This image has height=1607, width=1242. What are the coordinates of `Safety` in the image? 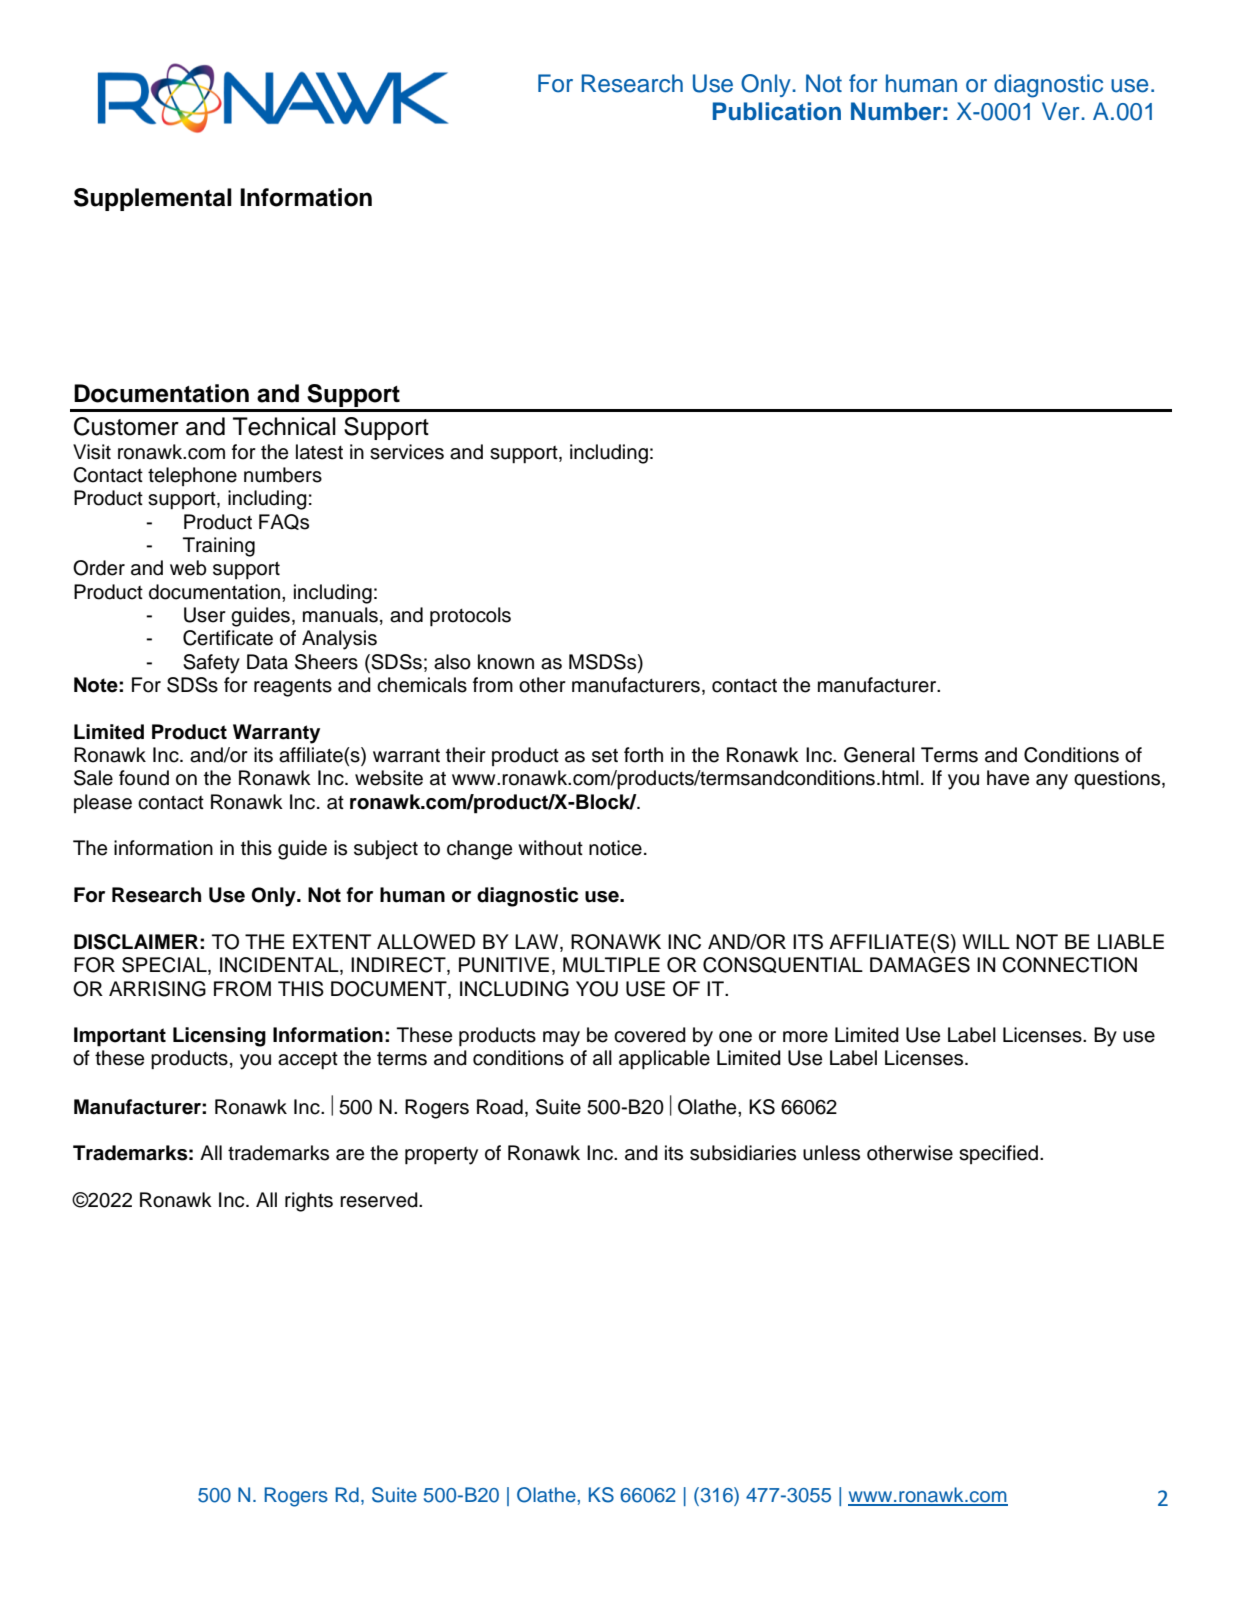 It's located at (211, 664).
